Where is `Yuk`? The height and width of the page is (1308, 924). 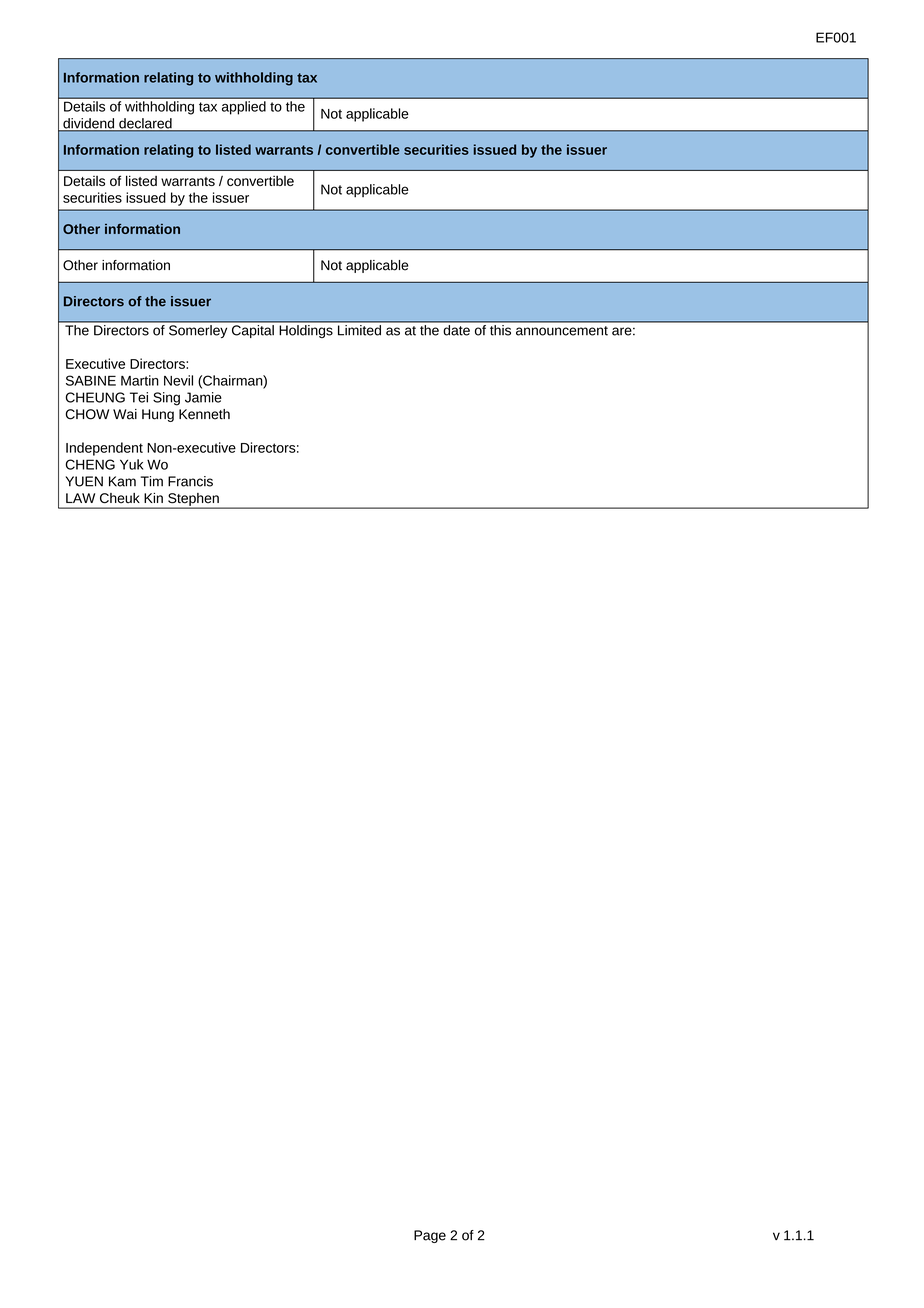
Yuk is located at coordinates (131, 464).
